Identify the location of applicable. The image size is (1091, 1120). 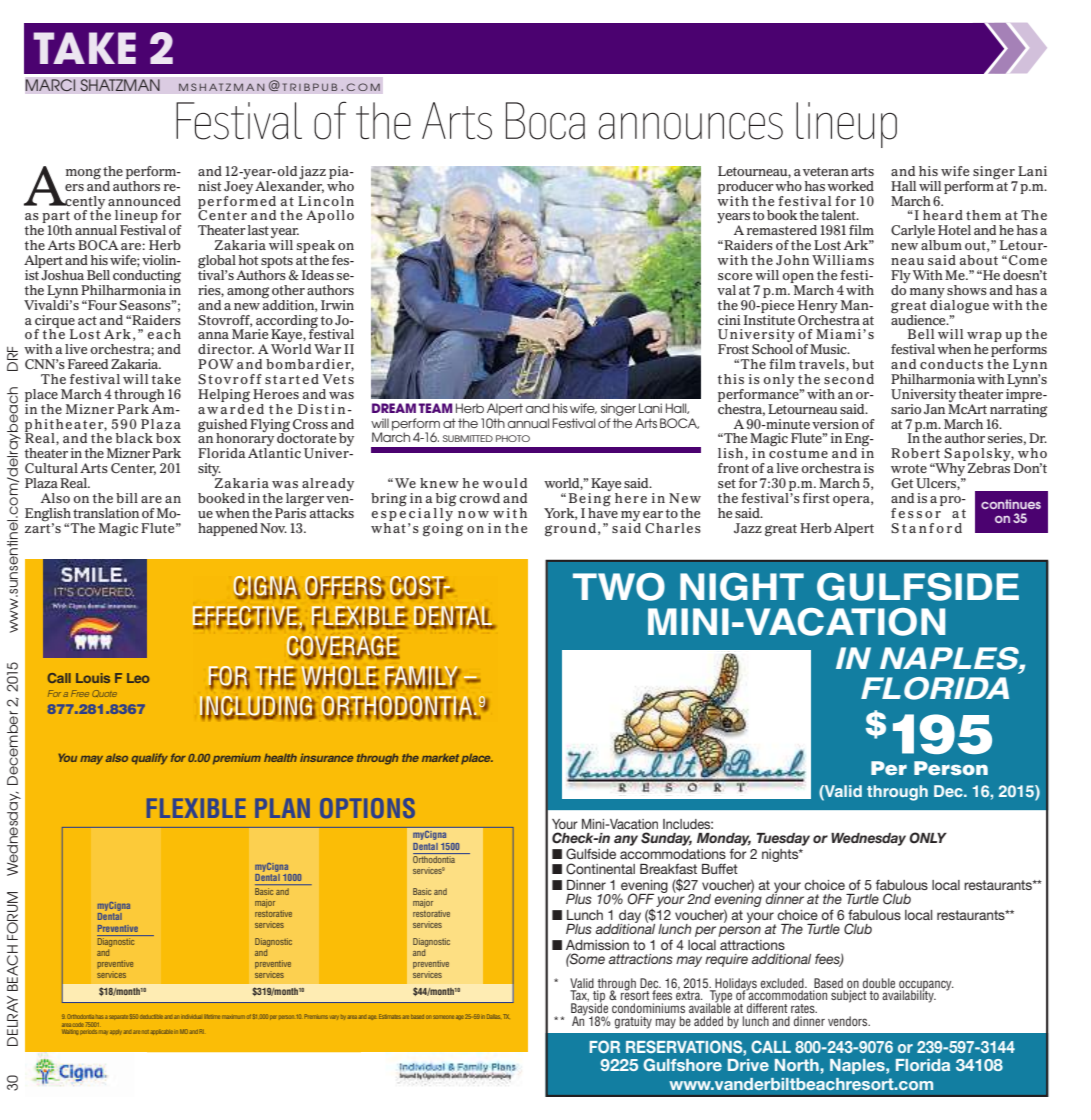
(162, 1032).
